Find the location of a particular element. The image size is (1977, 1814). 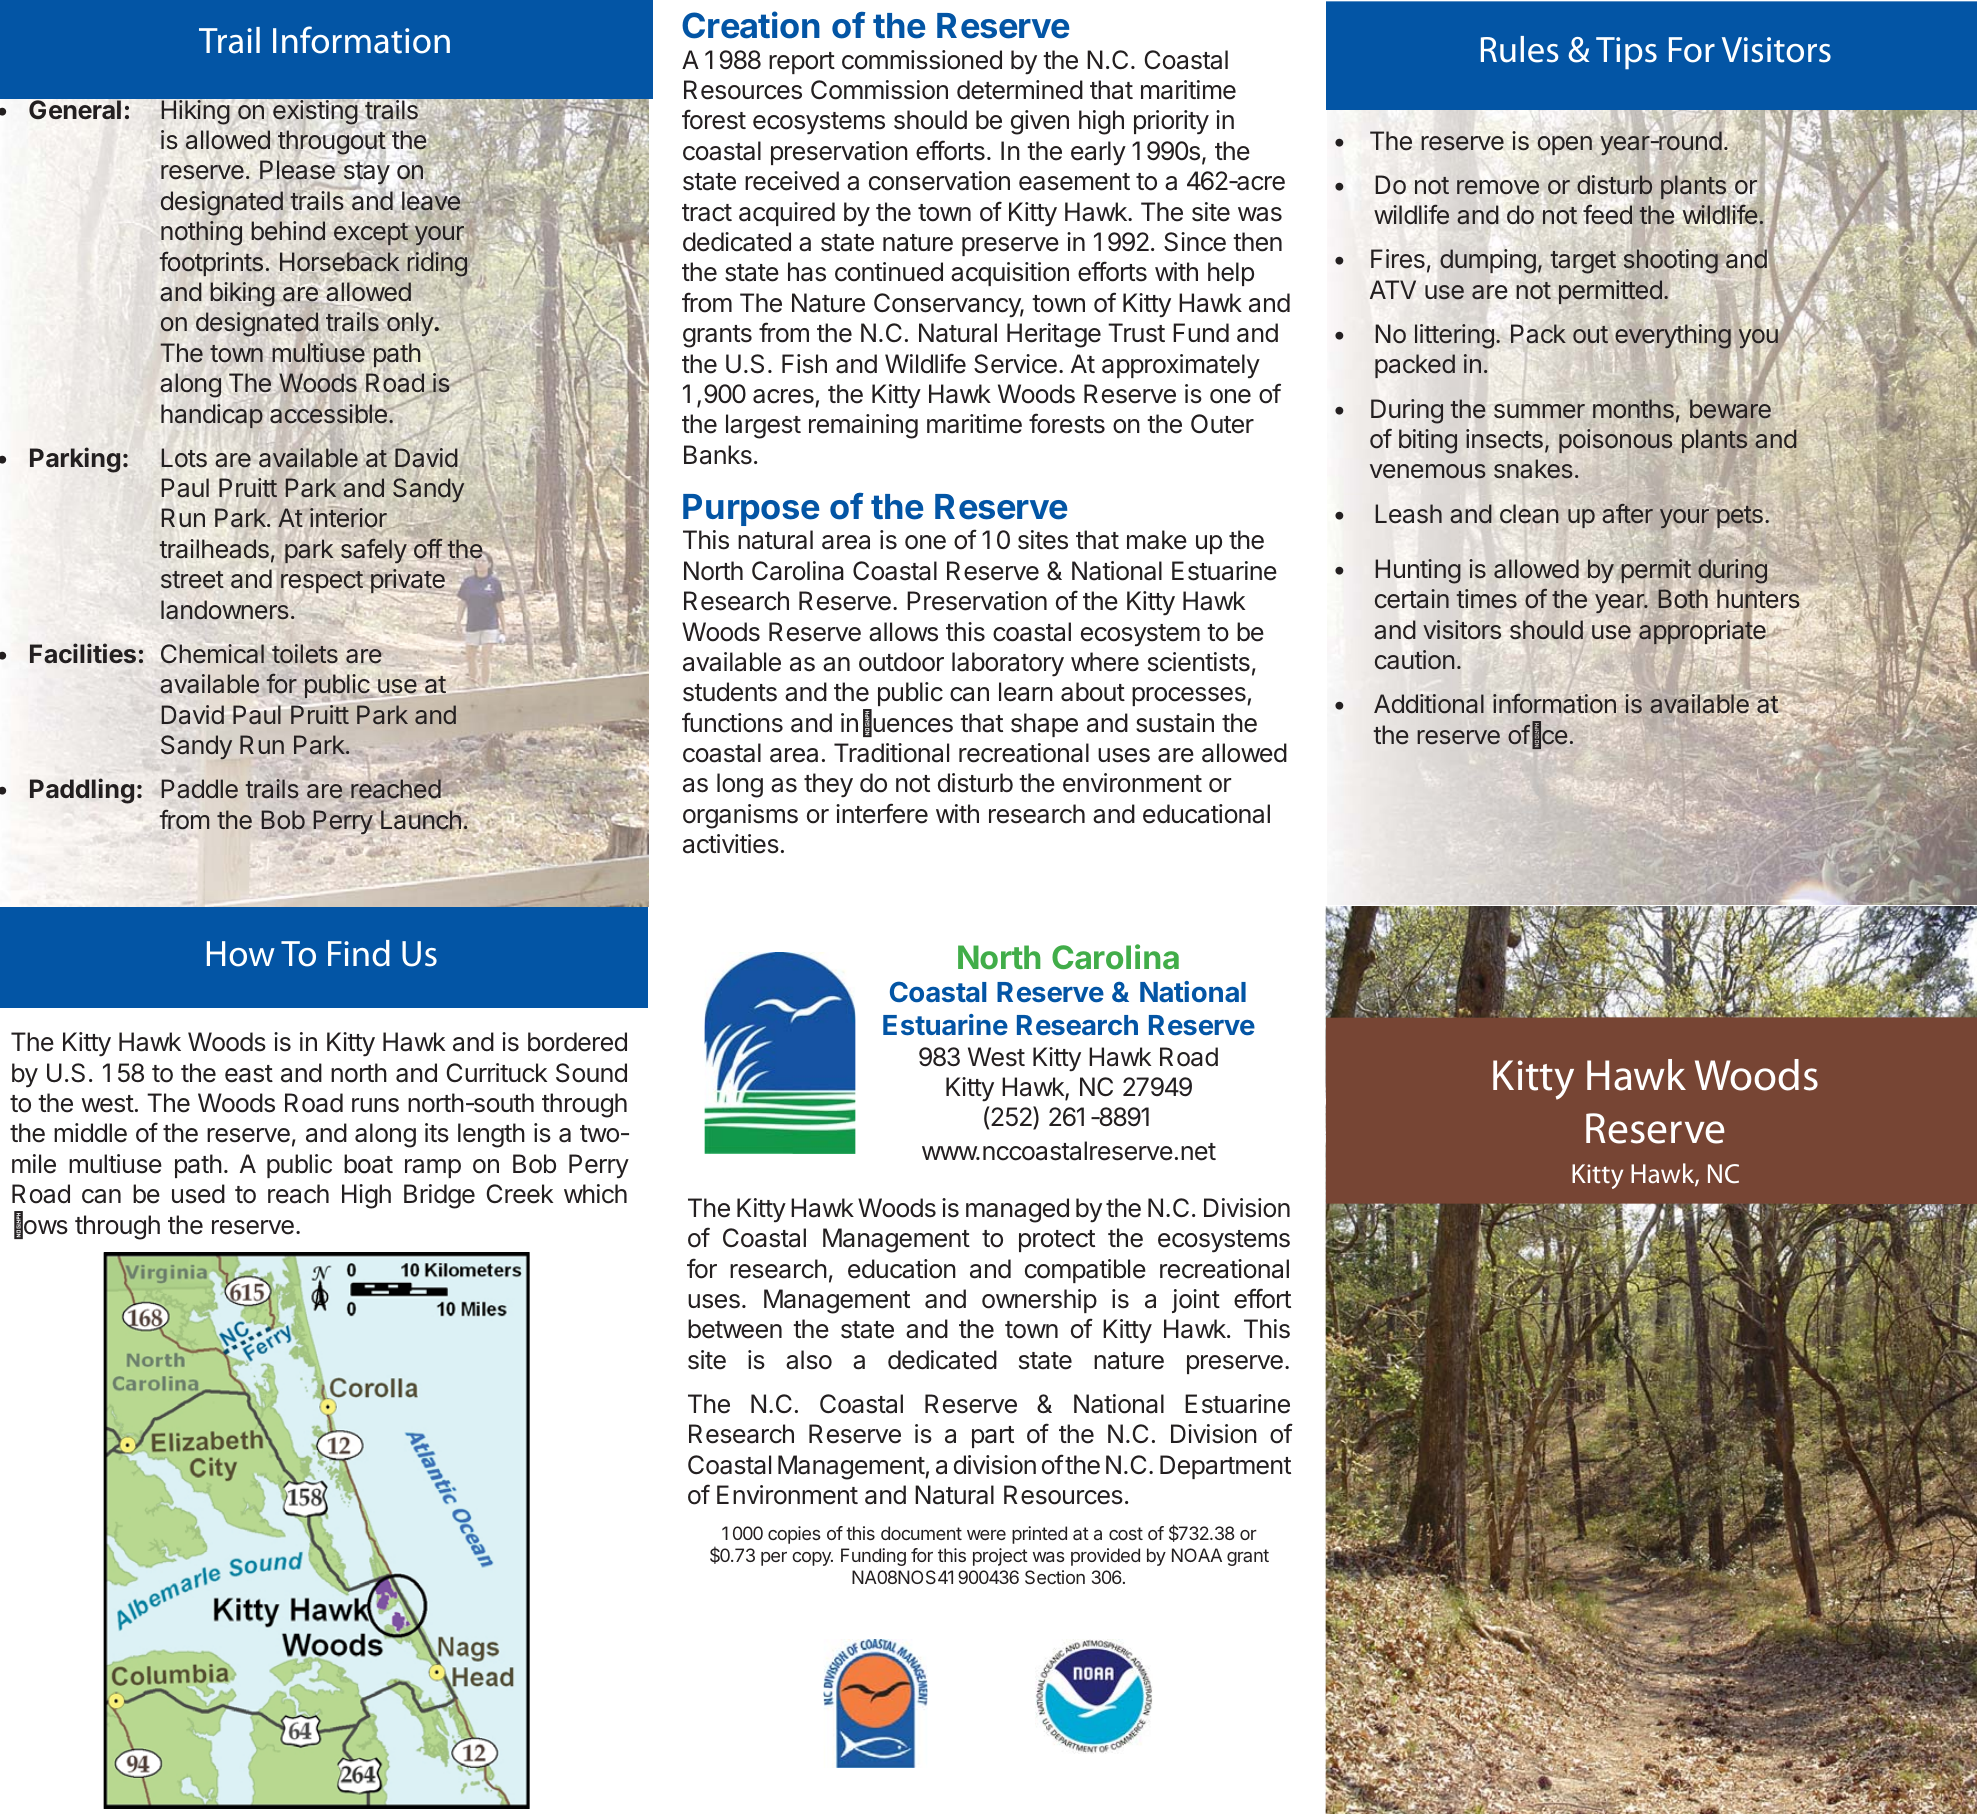

respect is located at coordinates (322, 582).
